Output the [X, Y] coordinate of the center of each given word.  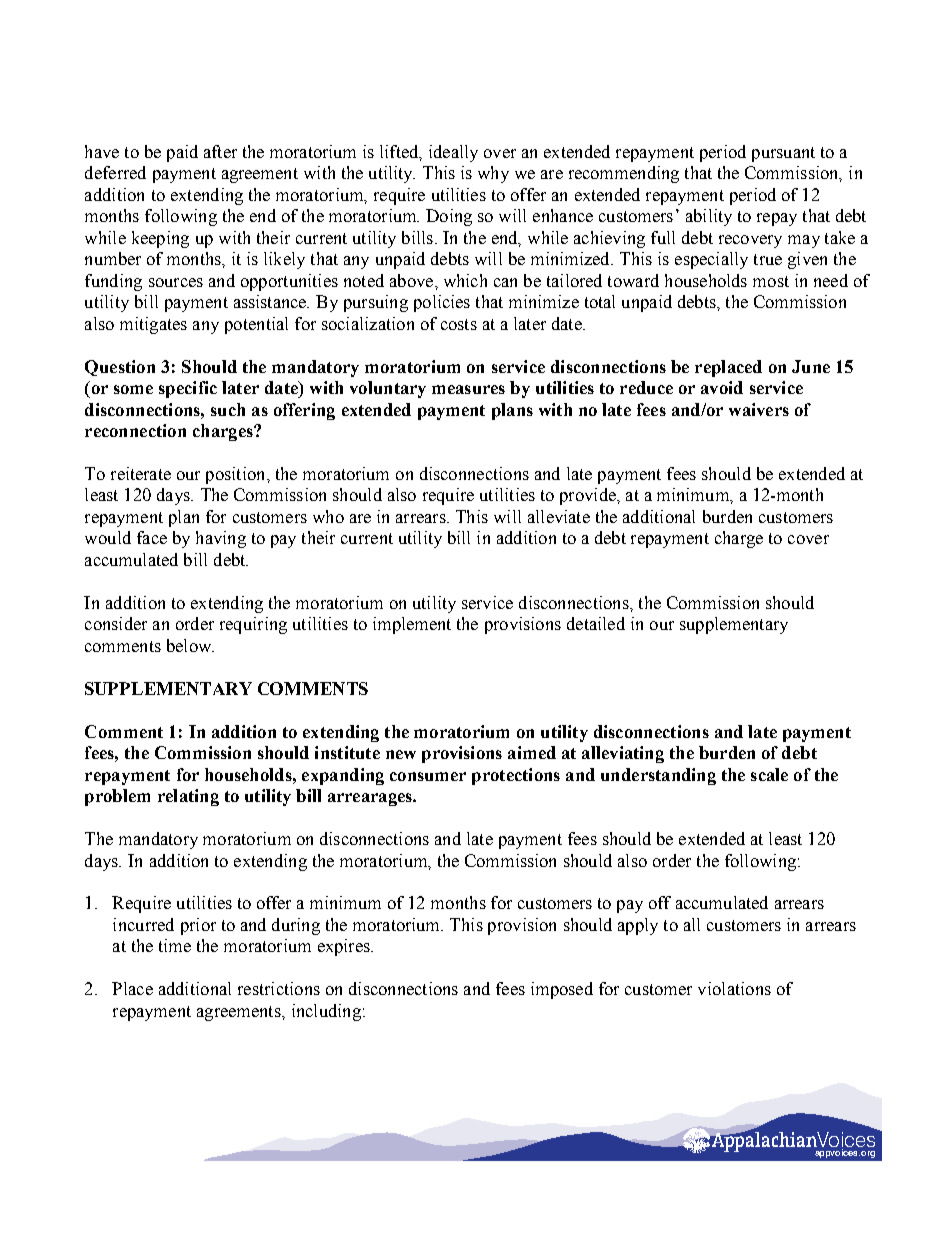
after [220, 151]
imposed [562, 990]
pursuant [783, 154]
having [221, 539]
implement [412, 625]
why [493, 174]
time [175, 945]
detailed [596, 623]
